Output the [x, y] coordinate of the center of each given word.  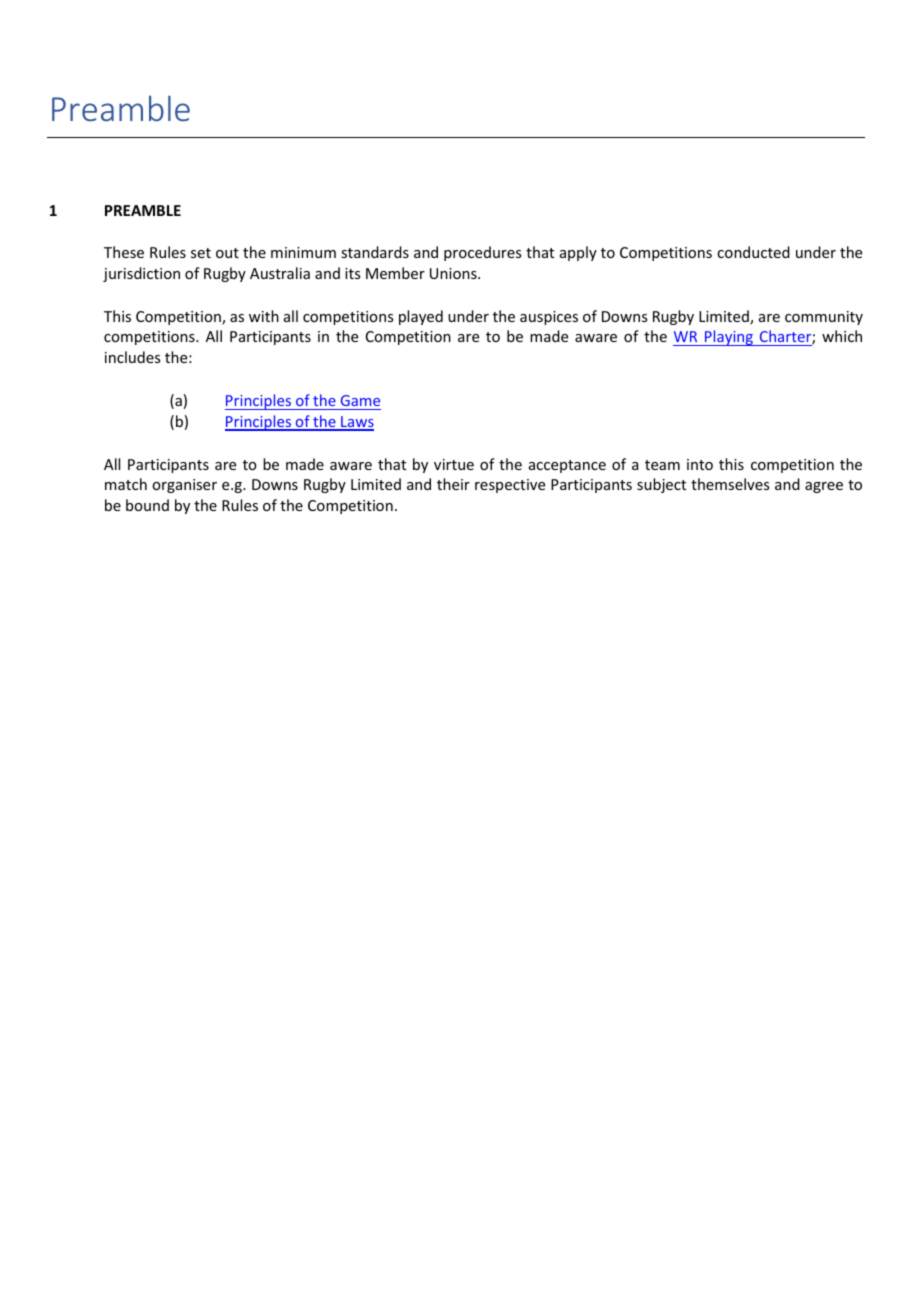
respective [510, 486]
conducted [753, 252]
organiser [184, 486]
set [201, 253]
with [264, 316]
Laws [356, 423]
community [824, 318]
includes [132, 357]
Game [360, 400]
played [421, 317]
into [700, 464]
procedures [482, 253]
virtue [454, 464]
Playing [729, 338]
